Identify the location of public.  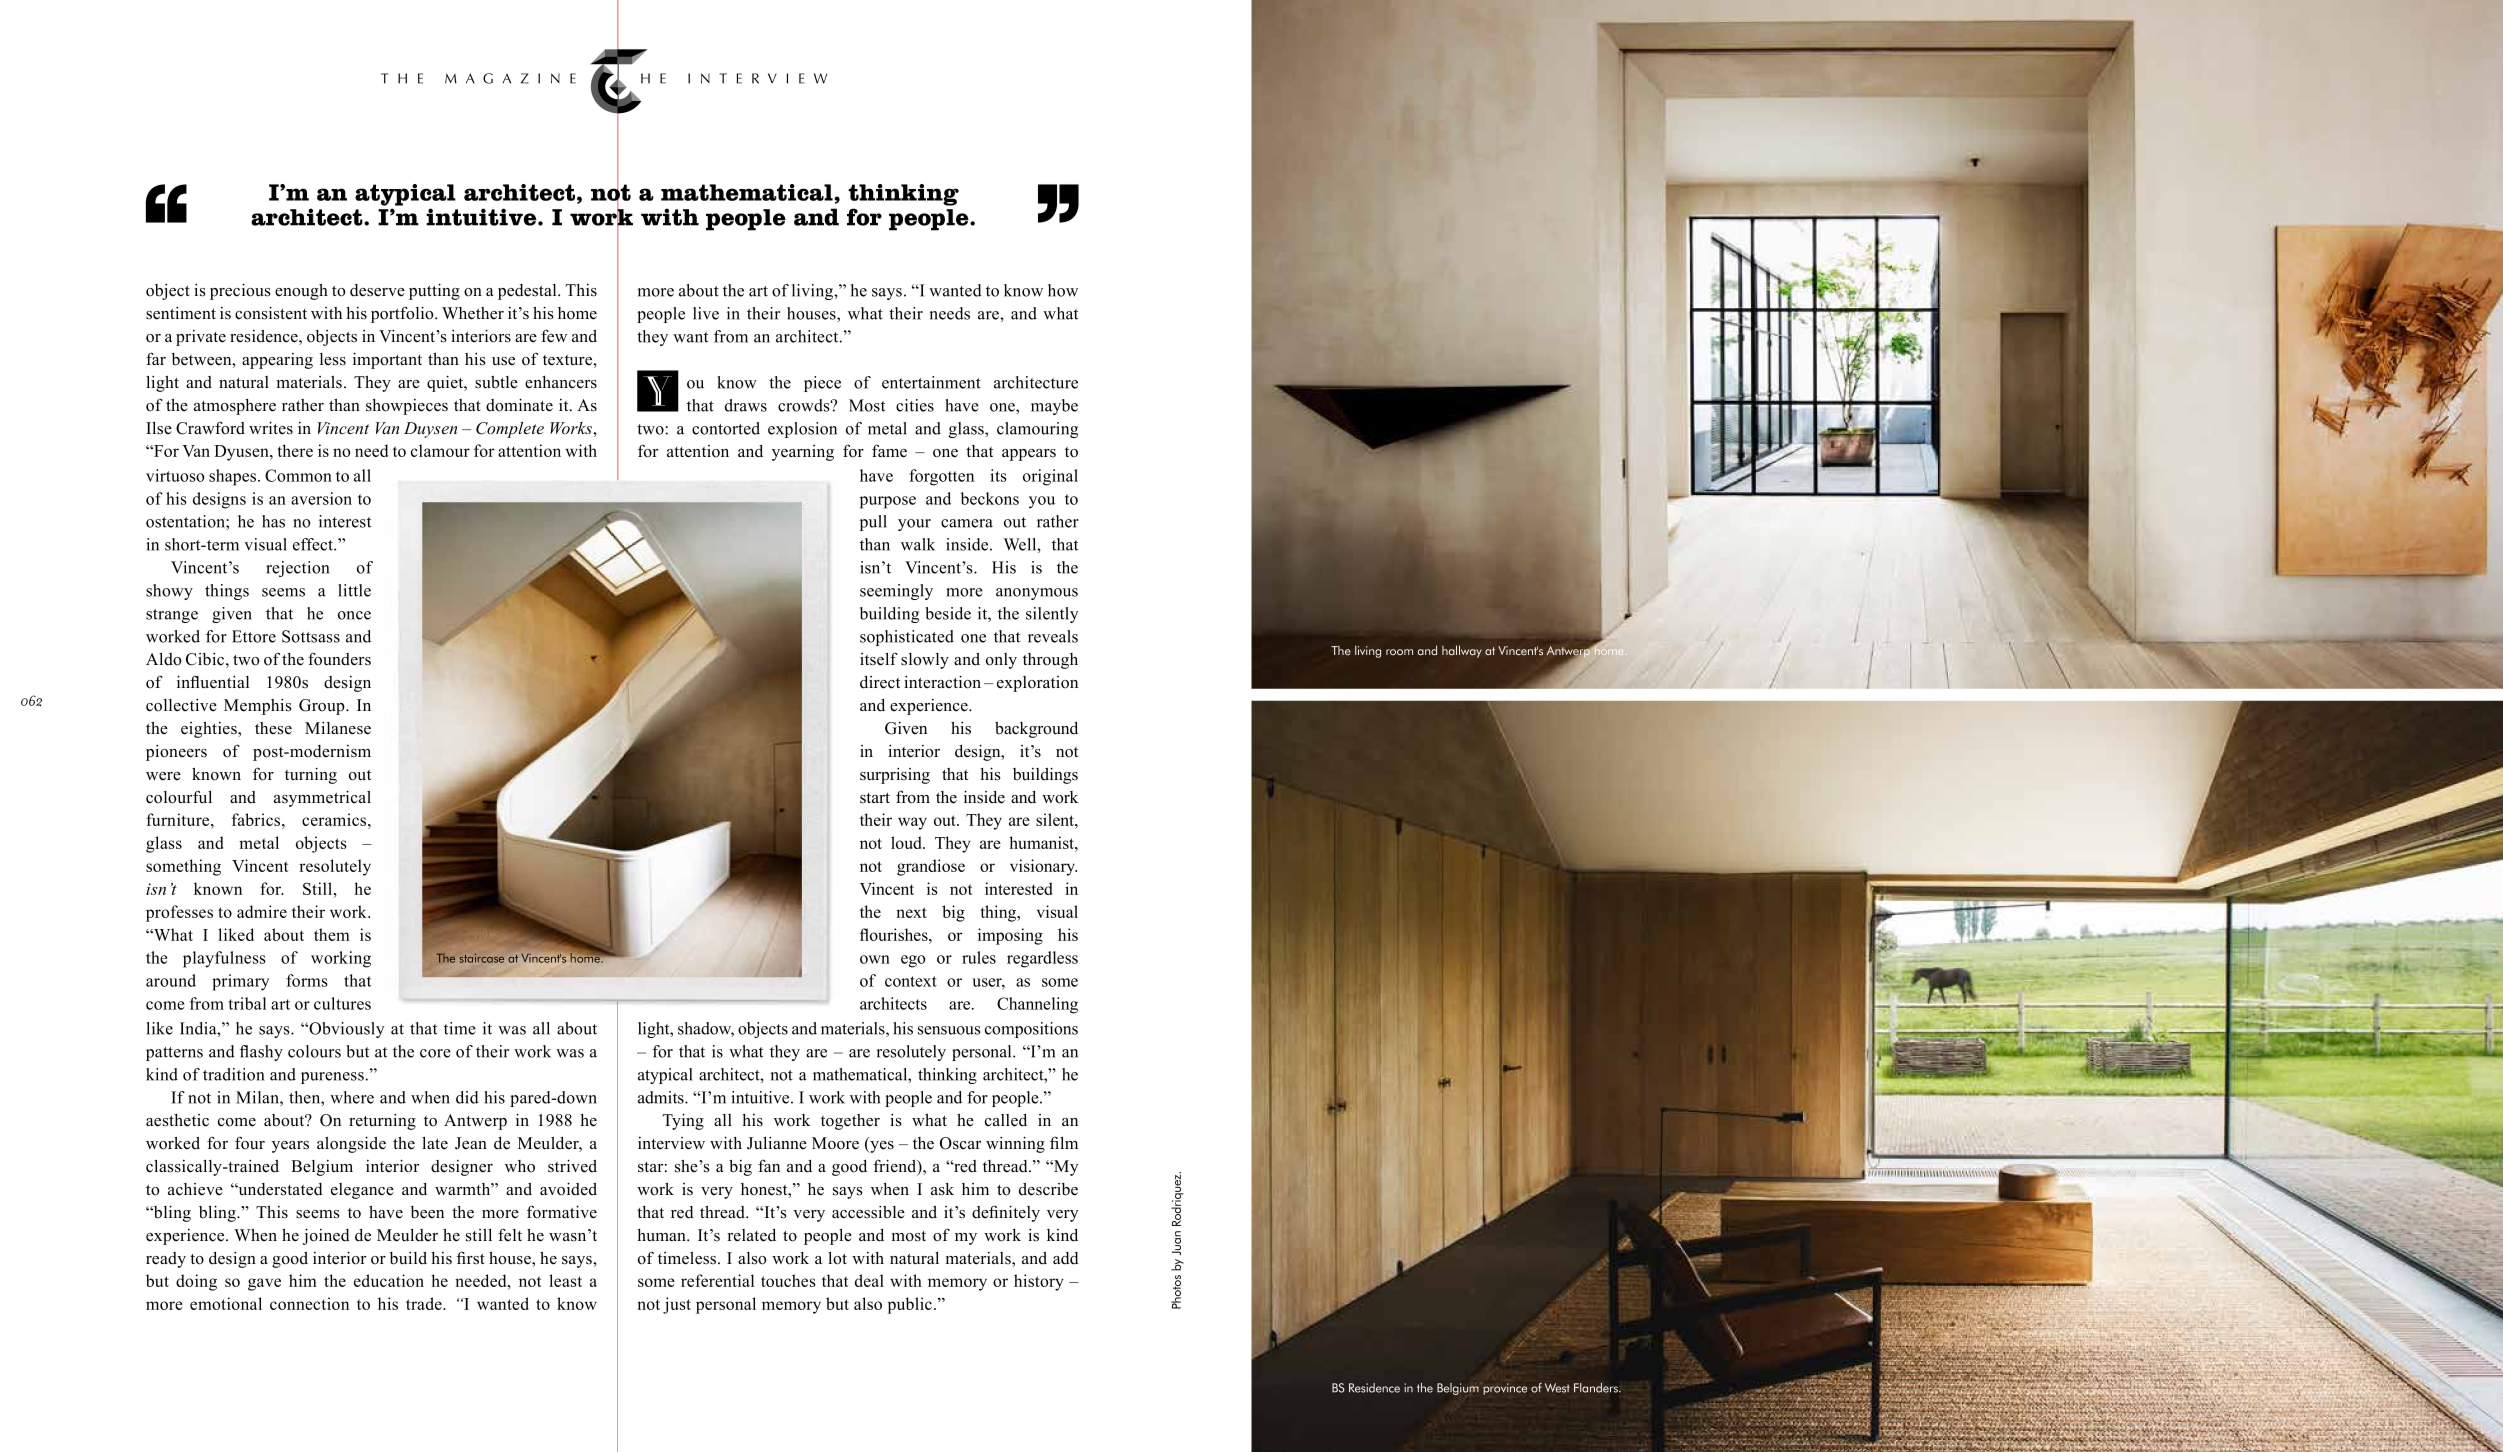
(910, 1305).
